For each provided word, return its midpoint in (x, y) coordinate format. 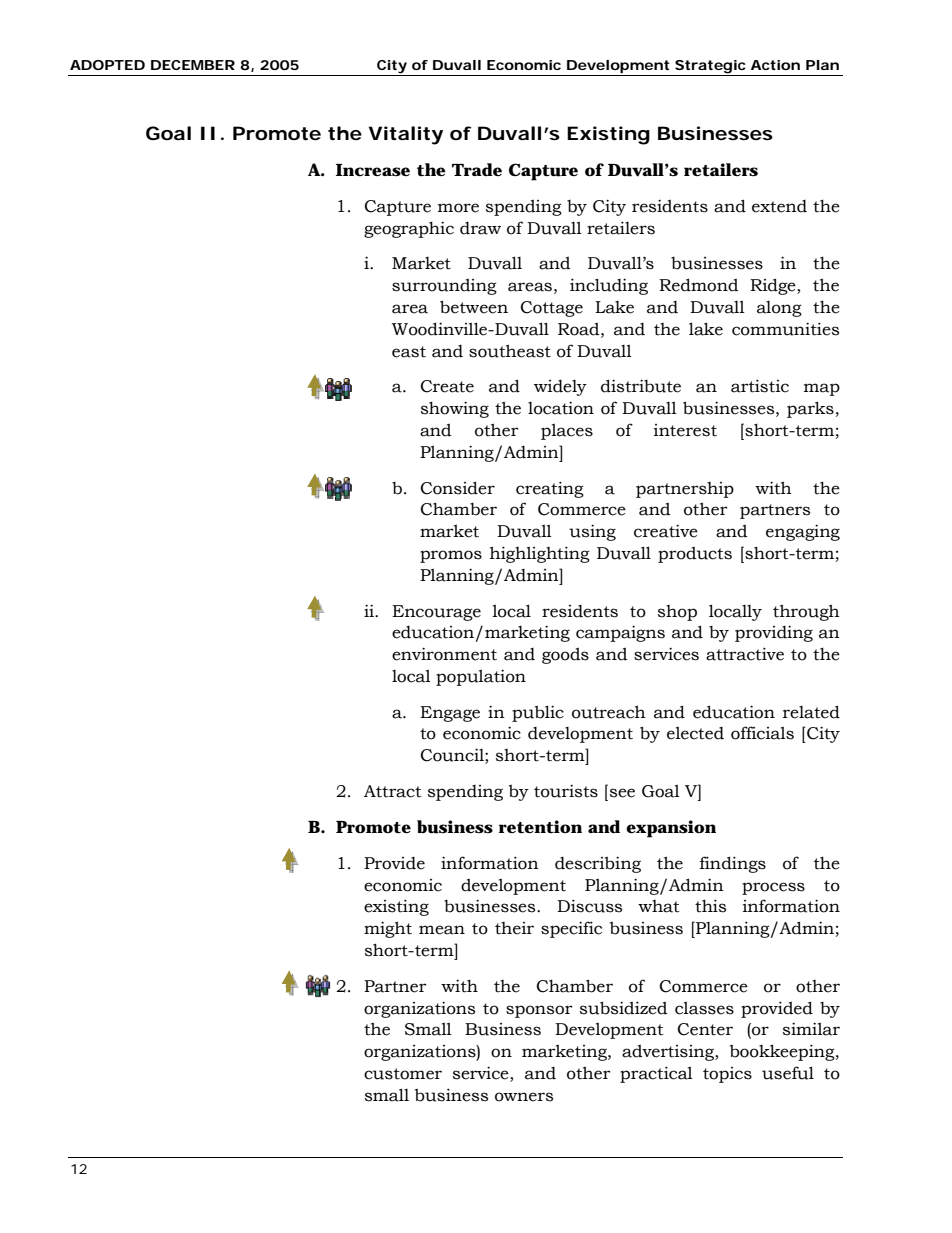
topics (727, 1075)
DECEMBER (193, 65)
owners (524, 1097)
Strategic (711, 68)
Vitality (406, 135)
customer (403, 1074)
